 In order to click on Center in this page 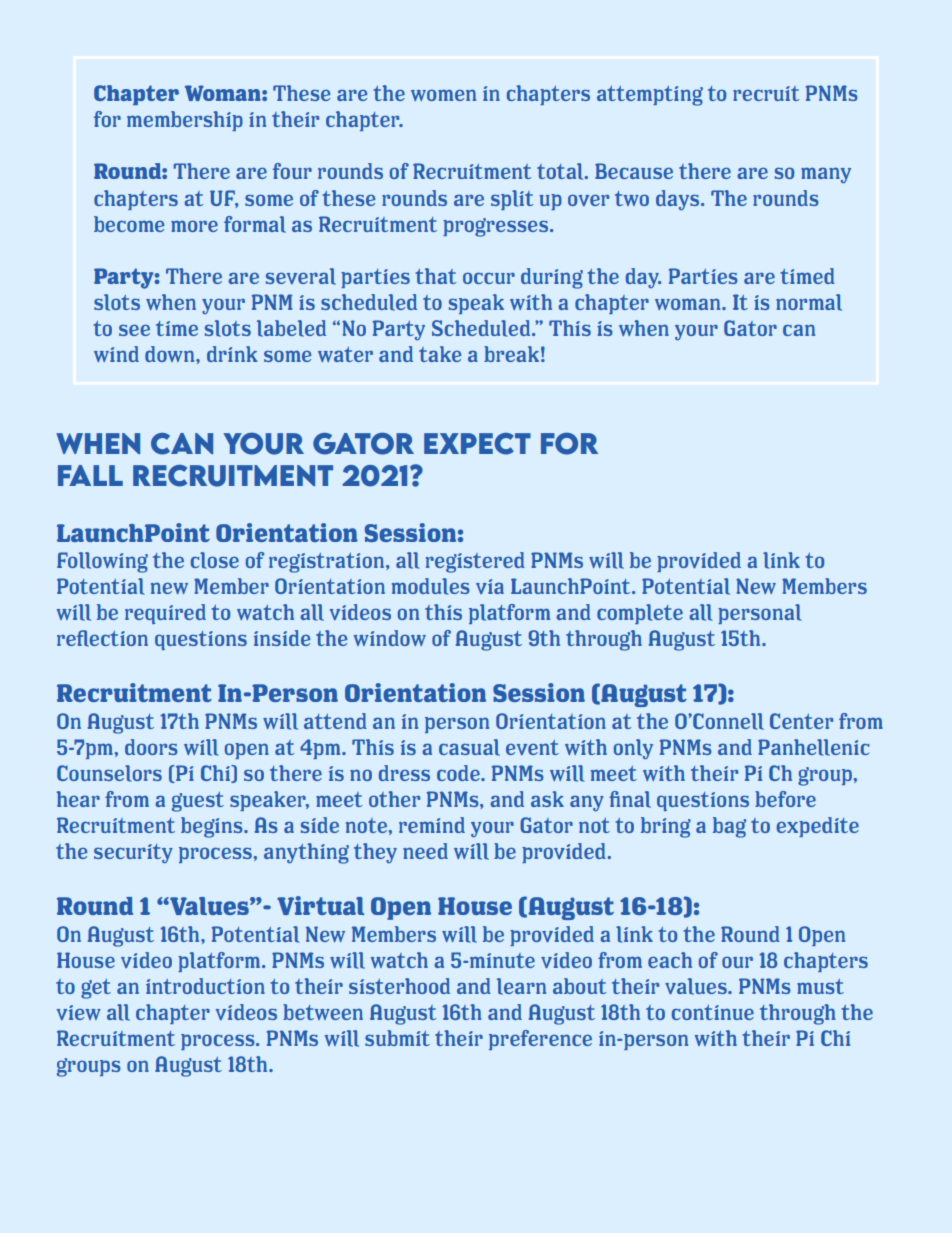, I will do `click(801, 721)`.
